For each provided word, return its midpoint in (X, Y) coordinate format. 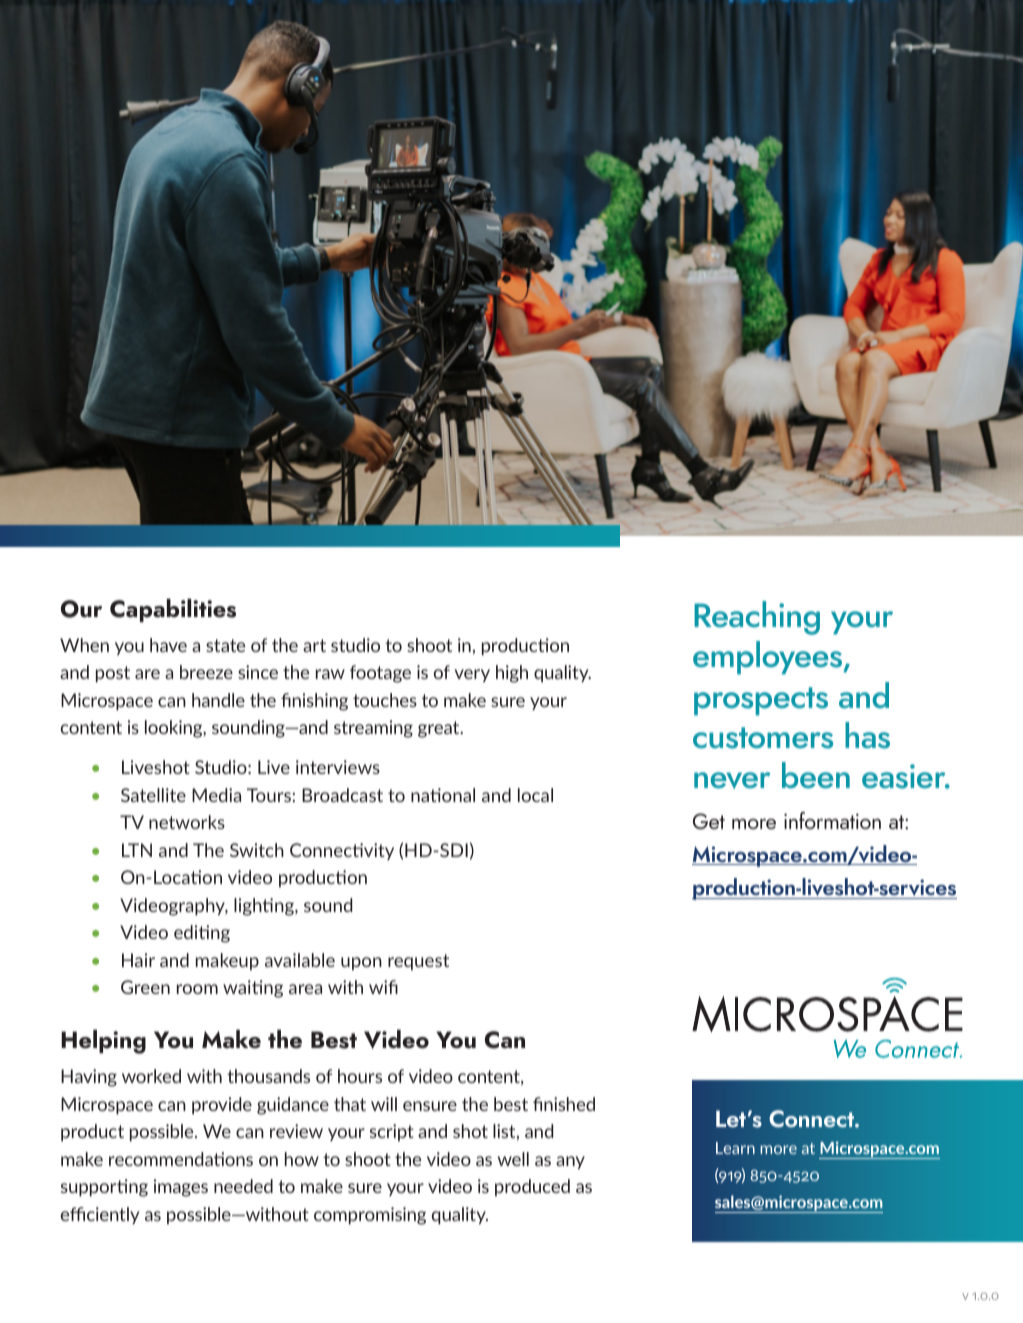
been (816, 775)
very (472, 676)
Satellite (153, 795)
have (168, 645)
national (443, 795)
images (181, 1188)
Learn (735, 1148)
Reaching (757, 618)
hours (360, 1076)
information (832, 820)
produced (532, 1187)
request (418, 962)
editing (202, 934)
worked (151, 1076)
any (570, 1163)
